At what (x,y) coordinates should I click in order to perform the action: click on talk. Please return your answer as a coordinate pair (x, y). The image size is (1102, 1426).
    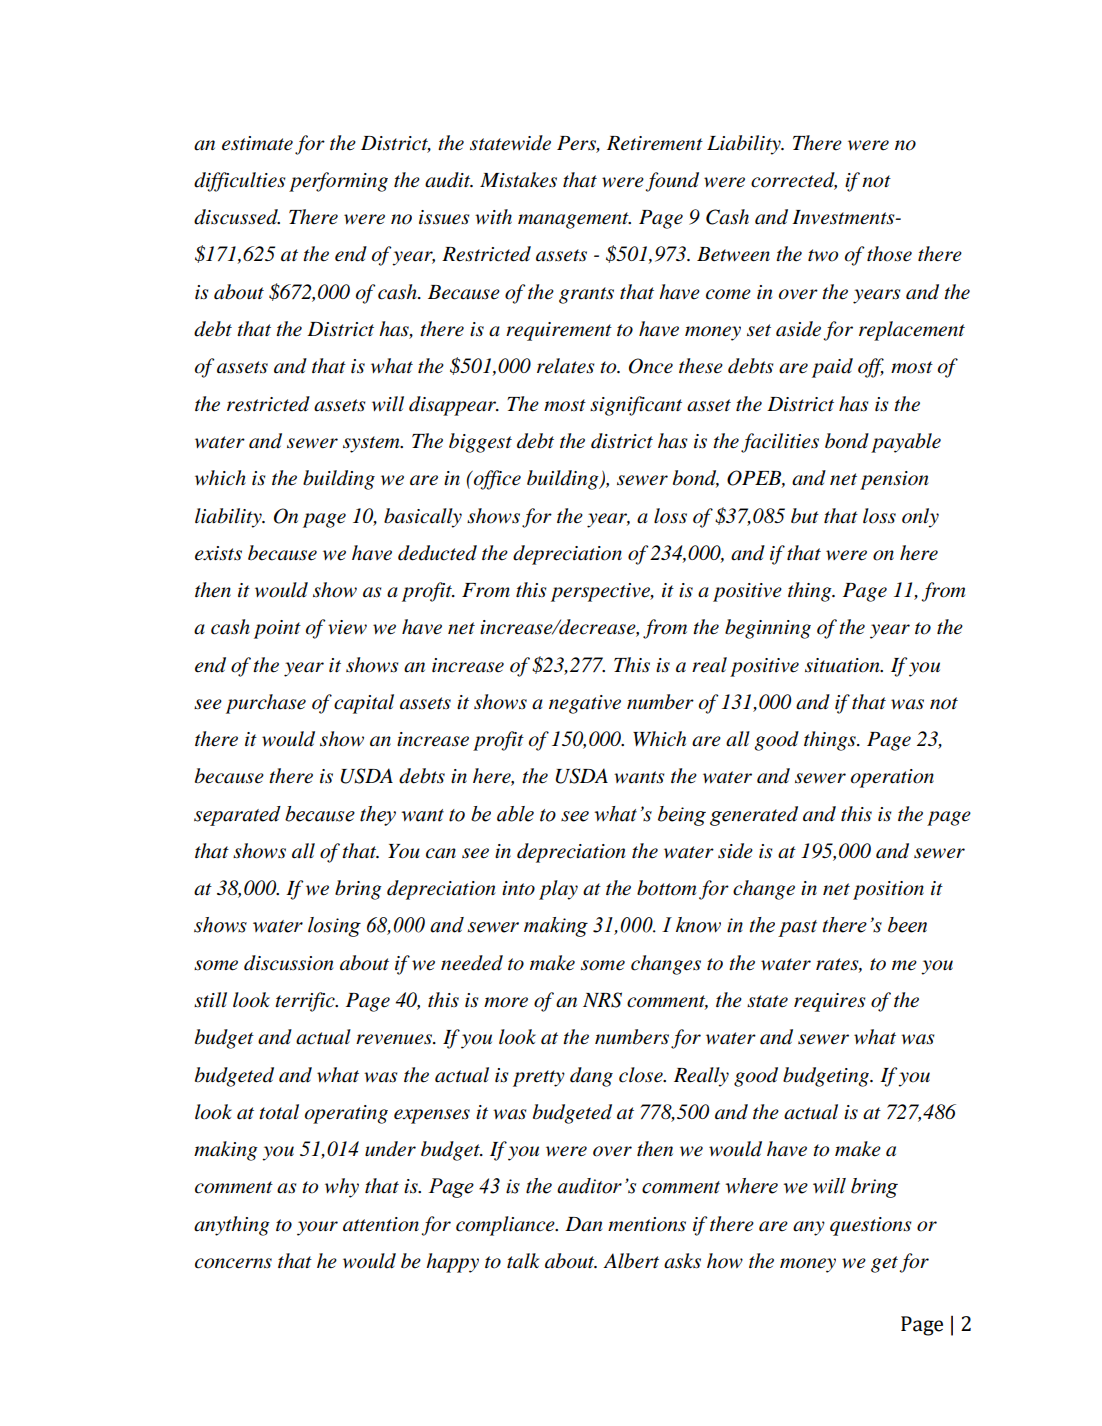
    Looking at the image, I should click on (523, 1261).
